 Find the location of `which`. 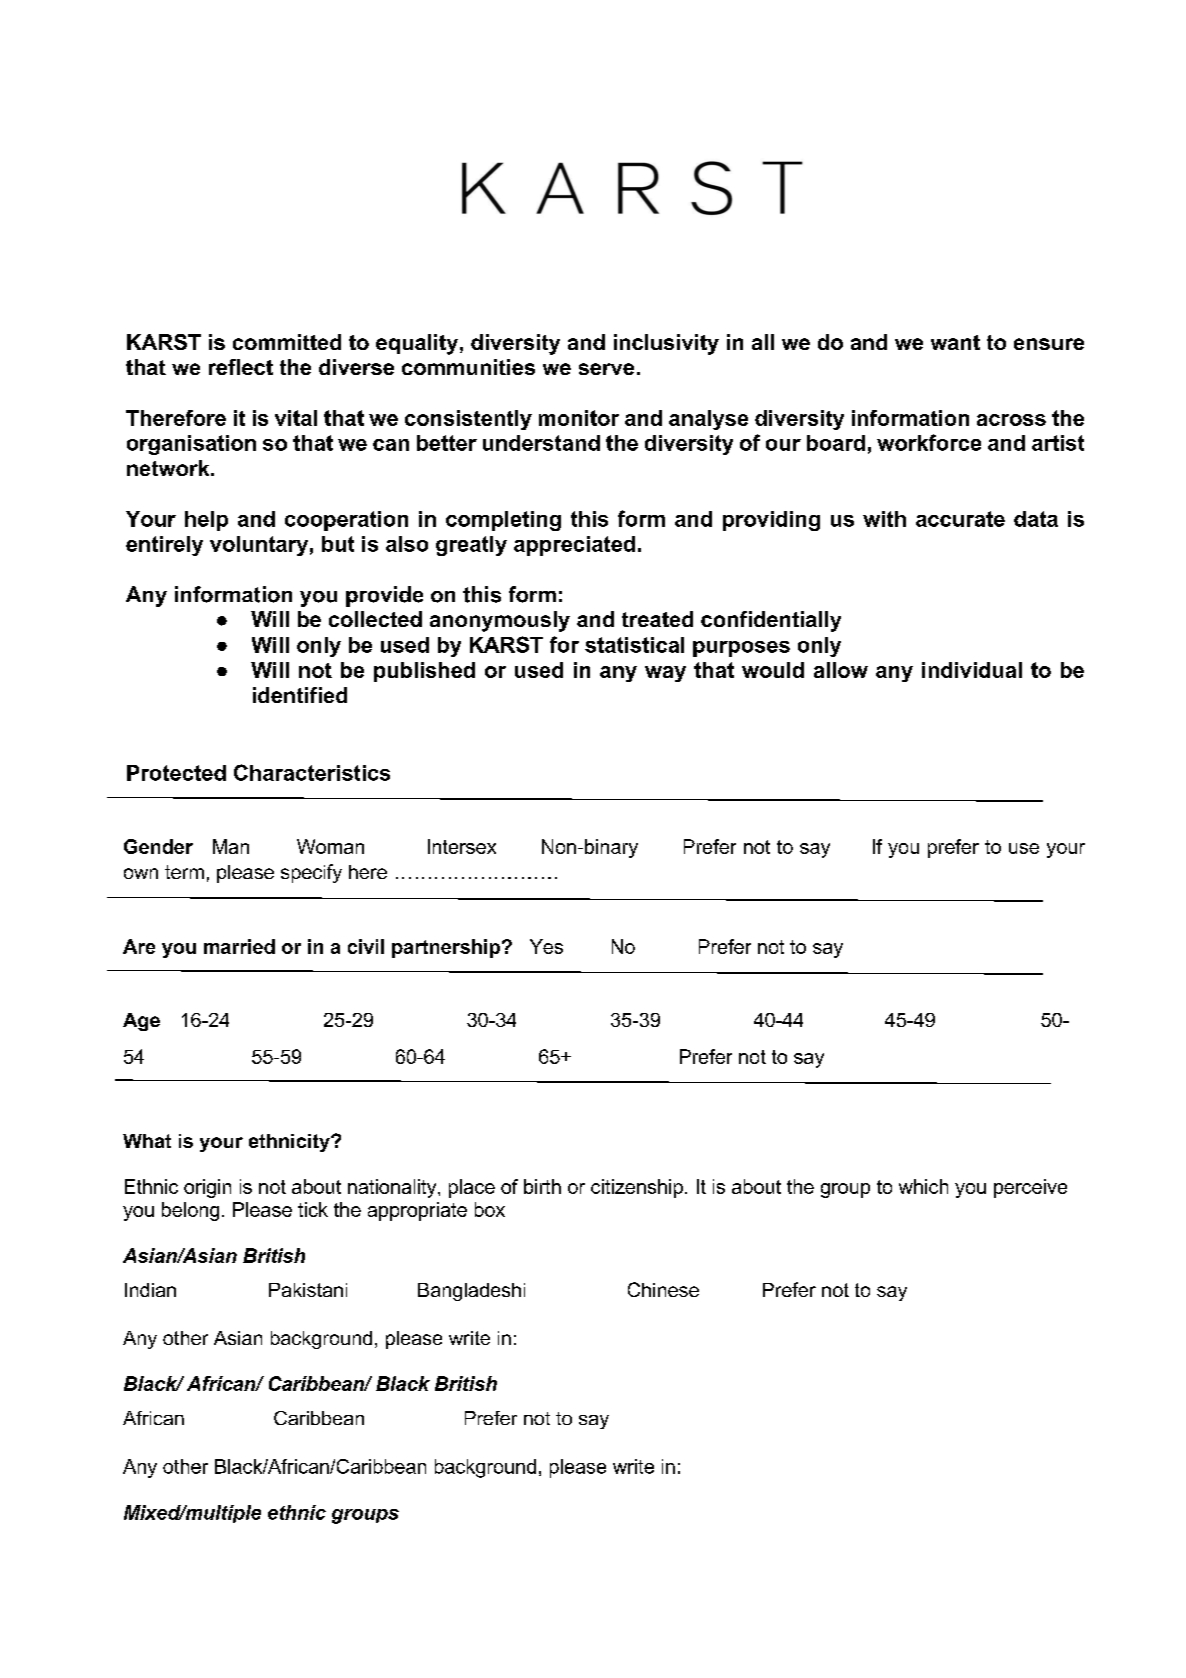

which is located at coordinates (923, 1186).
